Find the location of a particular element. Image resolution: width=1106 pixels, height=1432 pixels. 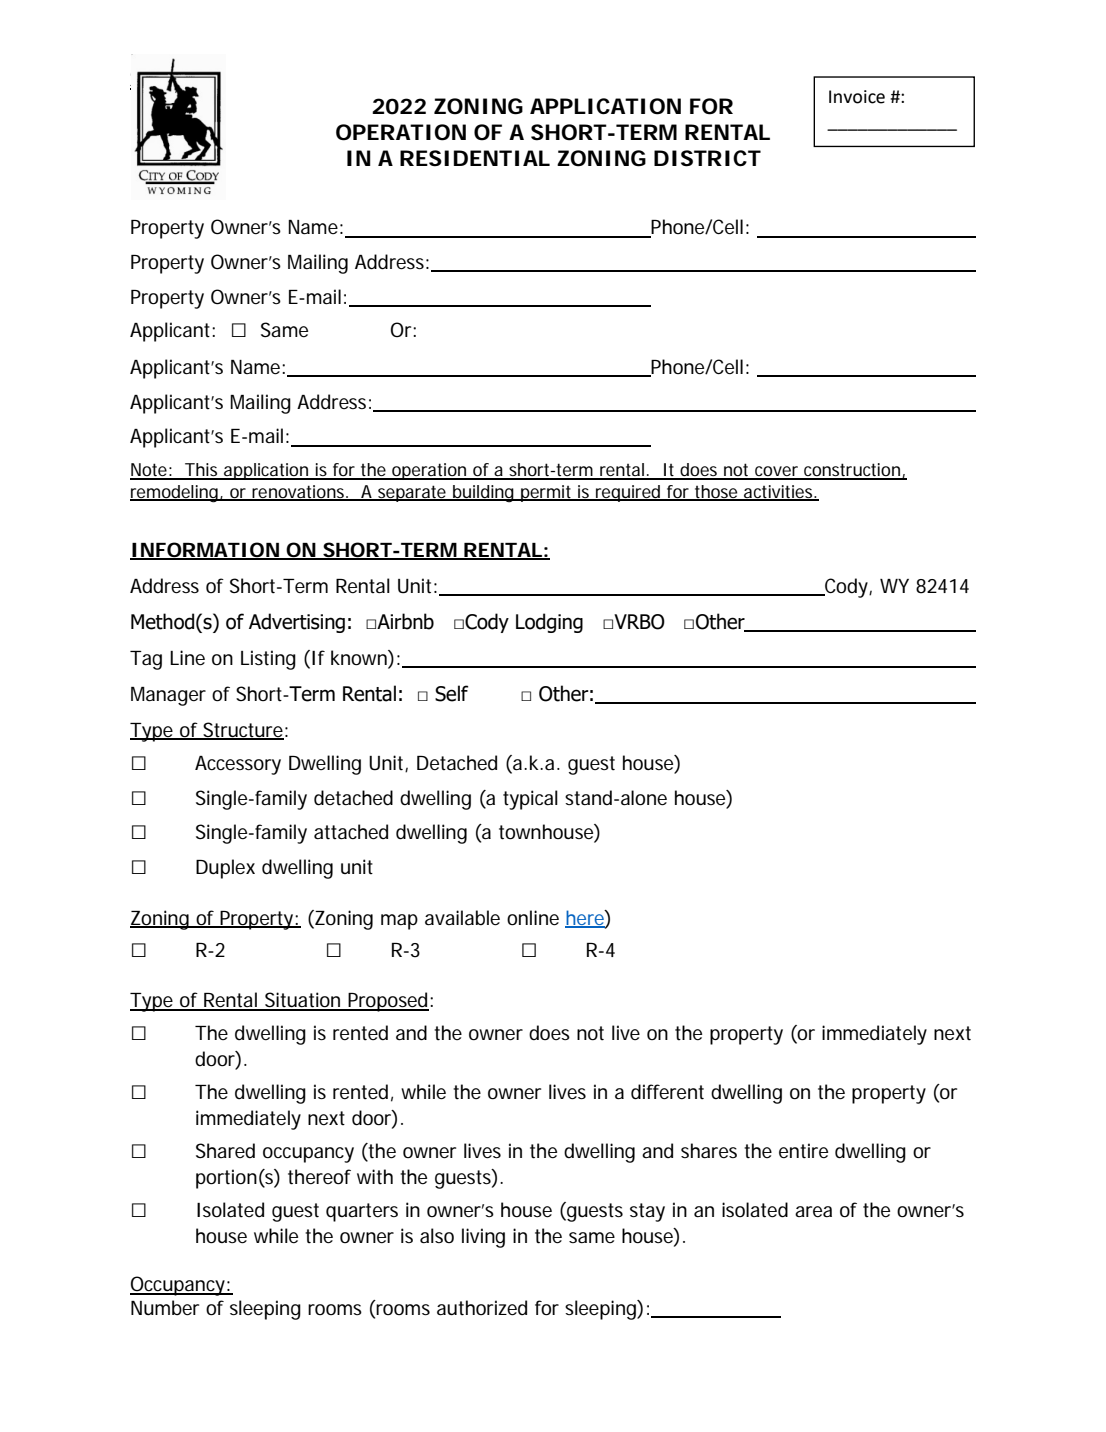

Self is located at coordinates (451, 693).
